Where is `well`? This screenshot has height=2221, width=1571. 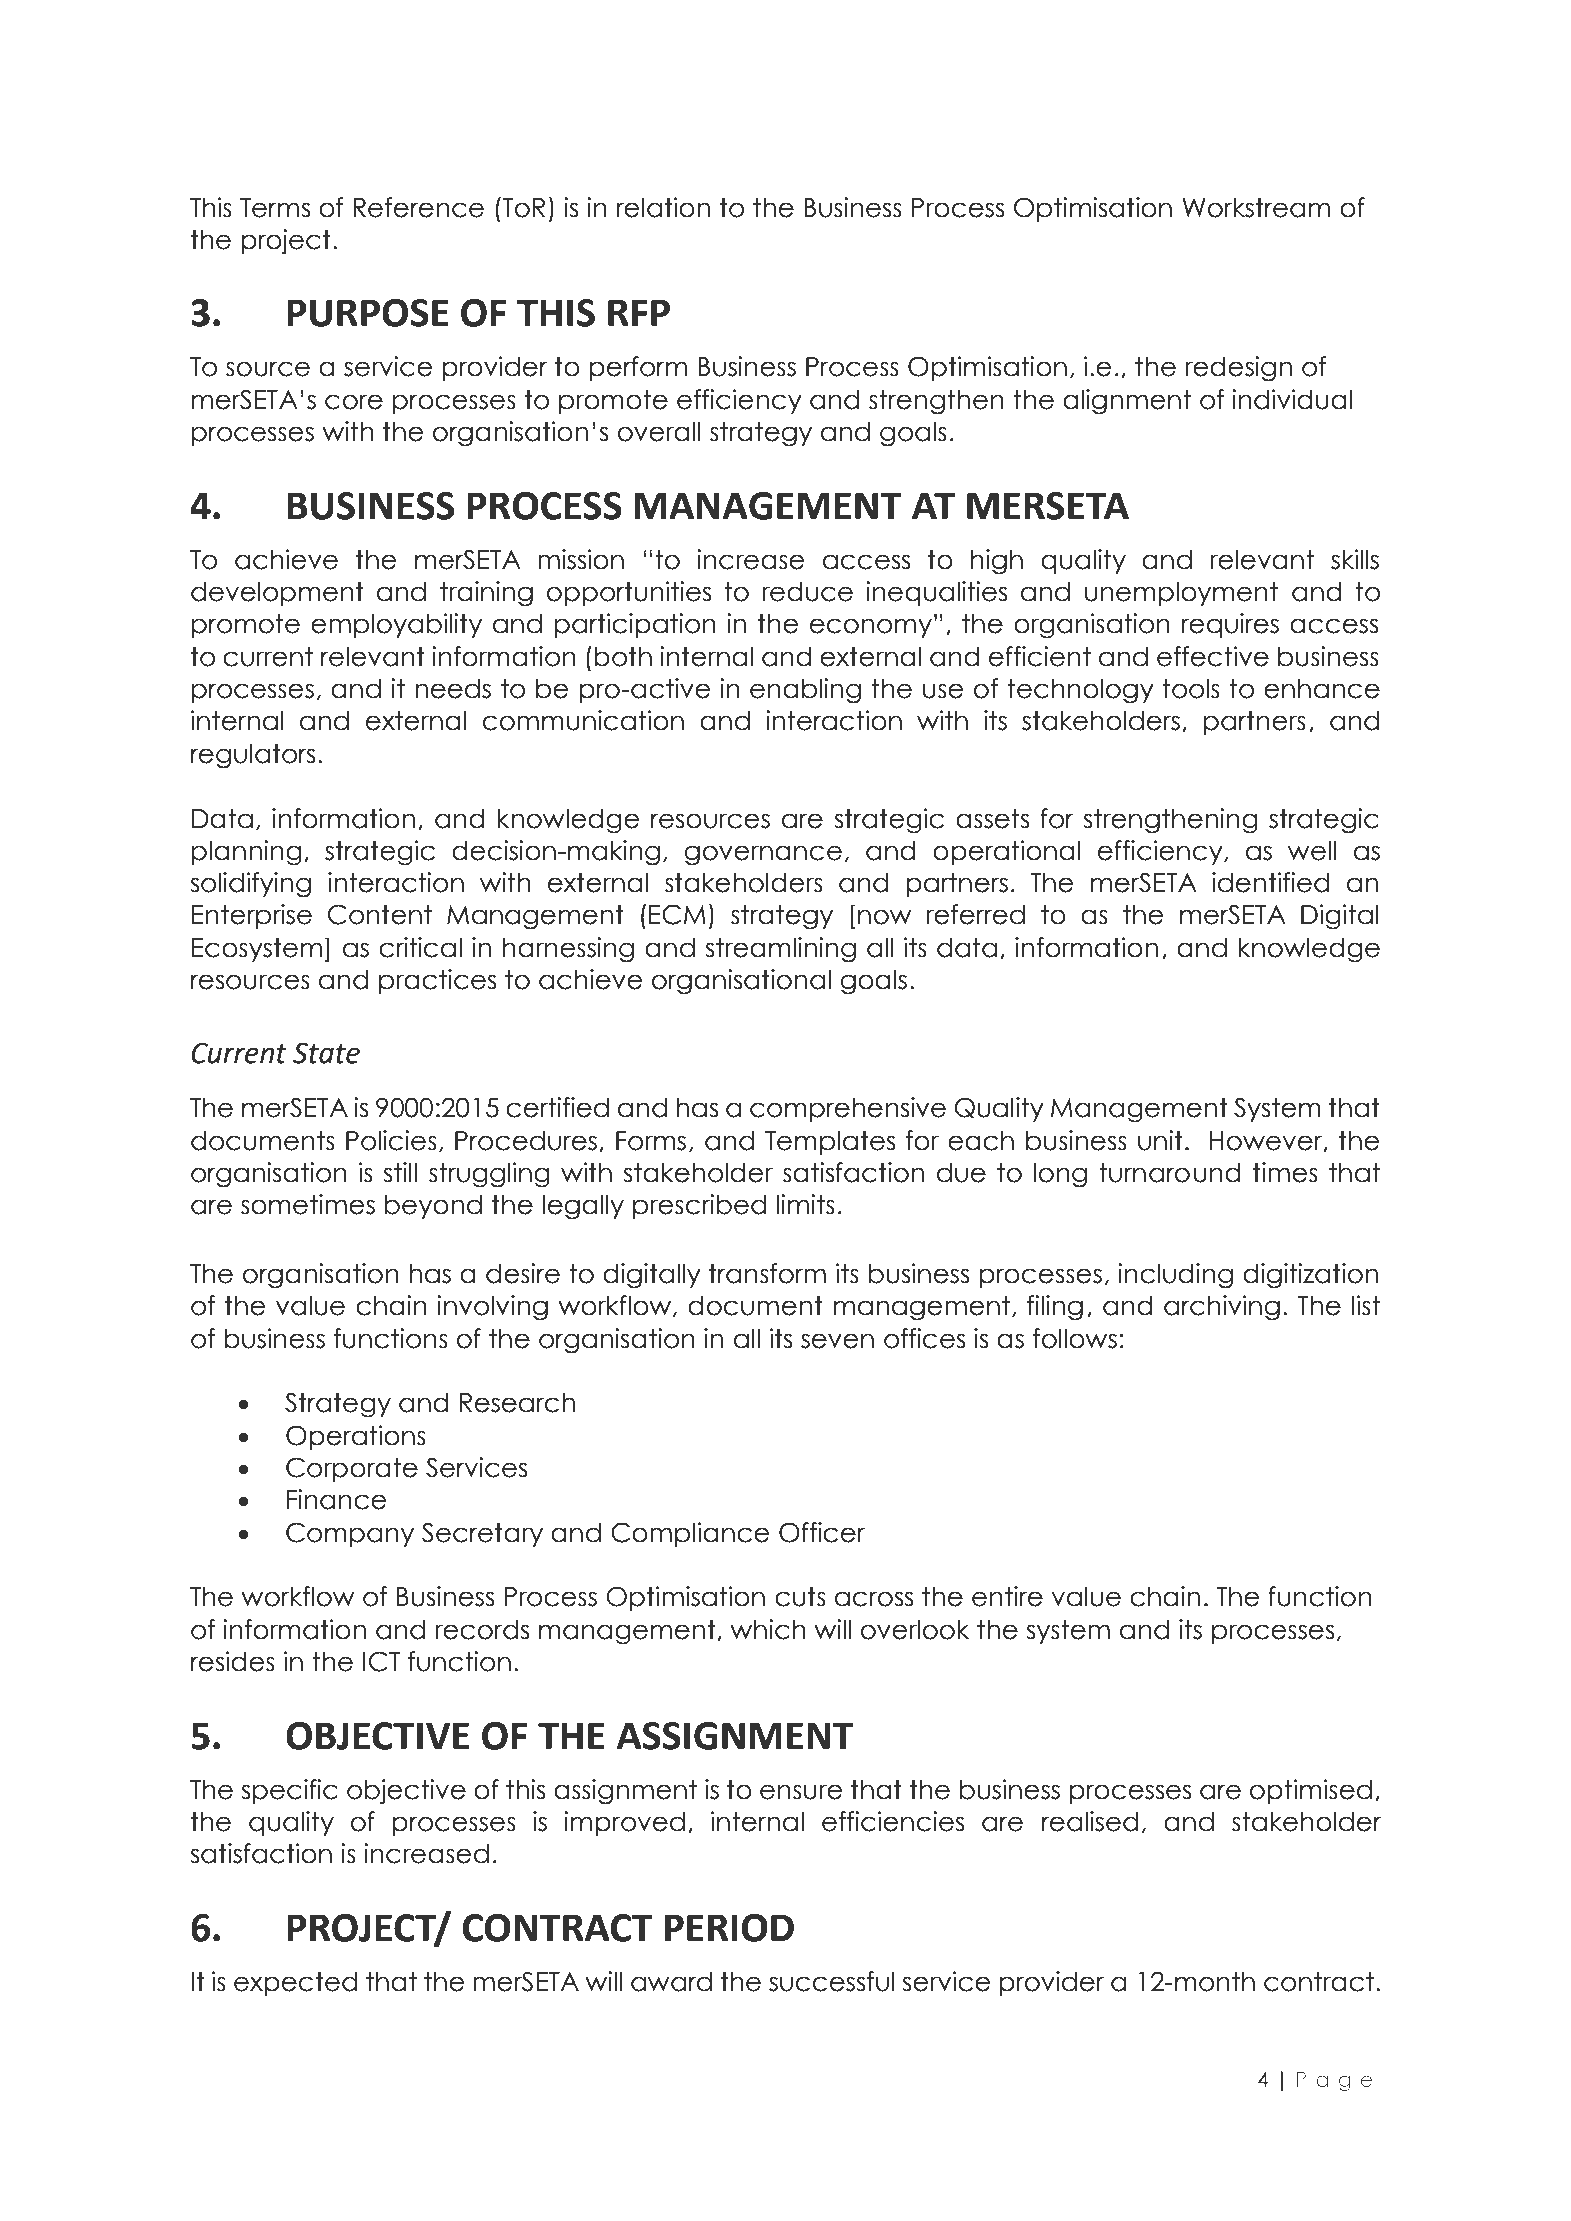 well is located at coordinates (1312, 850).
